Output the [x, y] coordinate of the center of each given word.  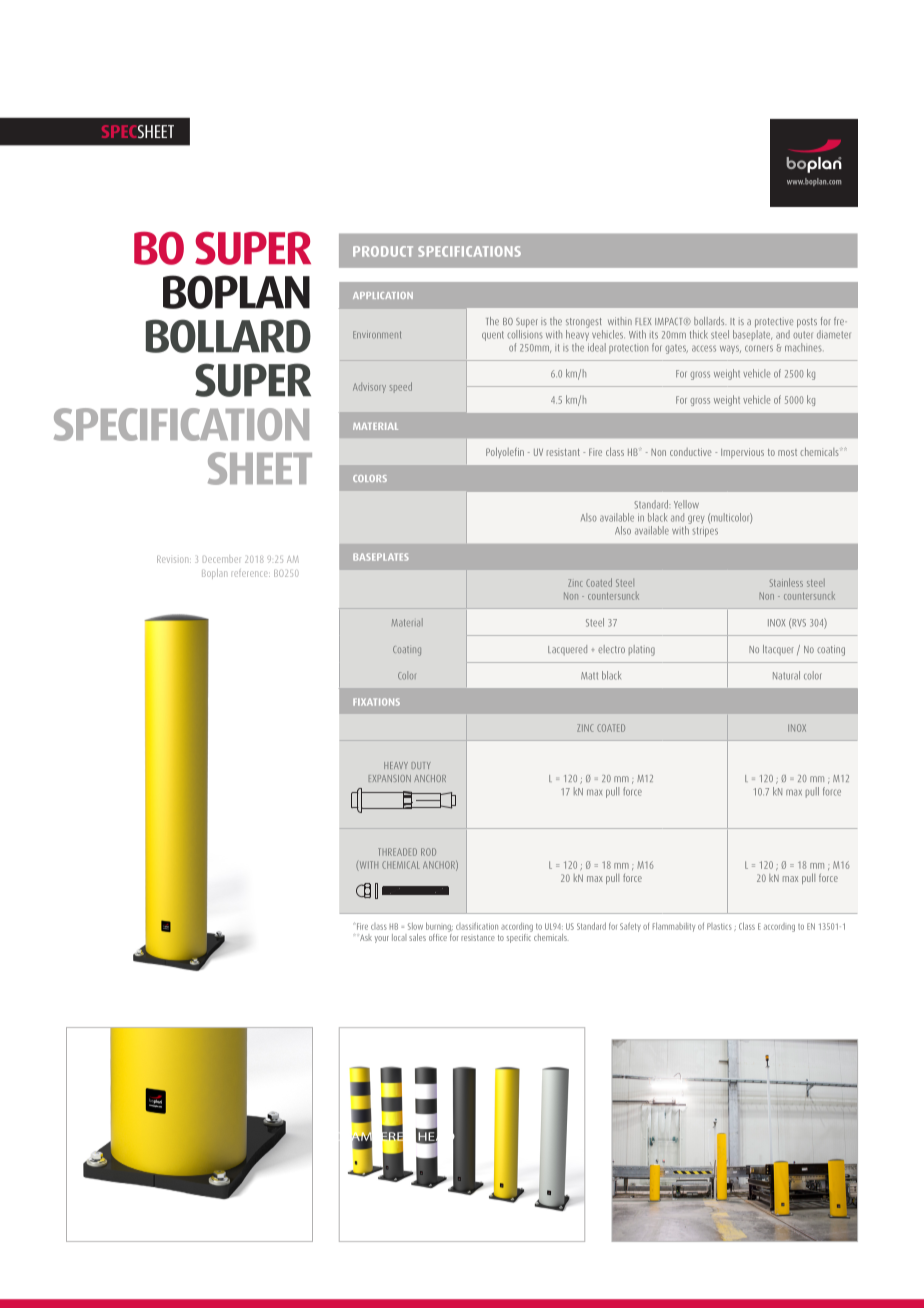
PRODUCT [383, 251]
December [222, 559]
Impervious [742, 453]
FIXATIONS [376, 702]
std [466, 910]
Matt [589, 676]
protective [774, 322]
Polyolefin [505, 452]
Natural [786, 675]
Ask [366, 937]
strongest [584, 323]
